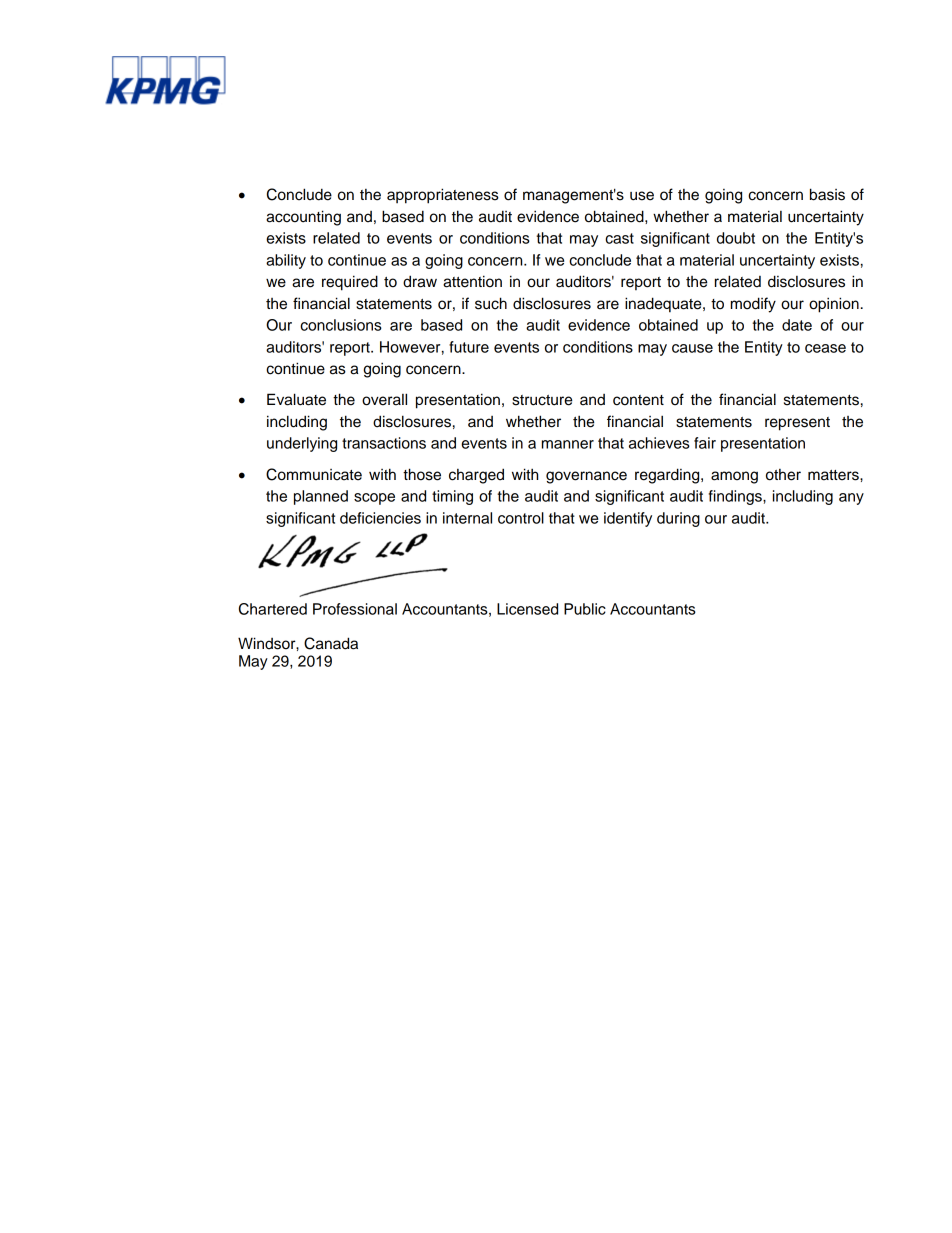 The height and width of the document is (1233, 952). I want to click on Public, so click(585, 609).
